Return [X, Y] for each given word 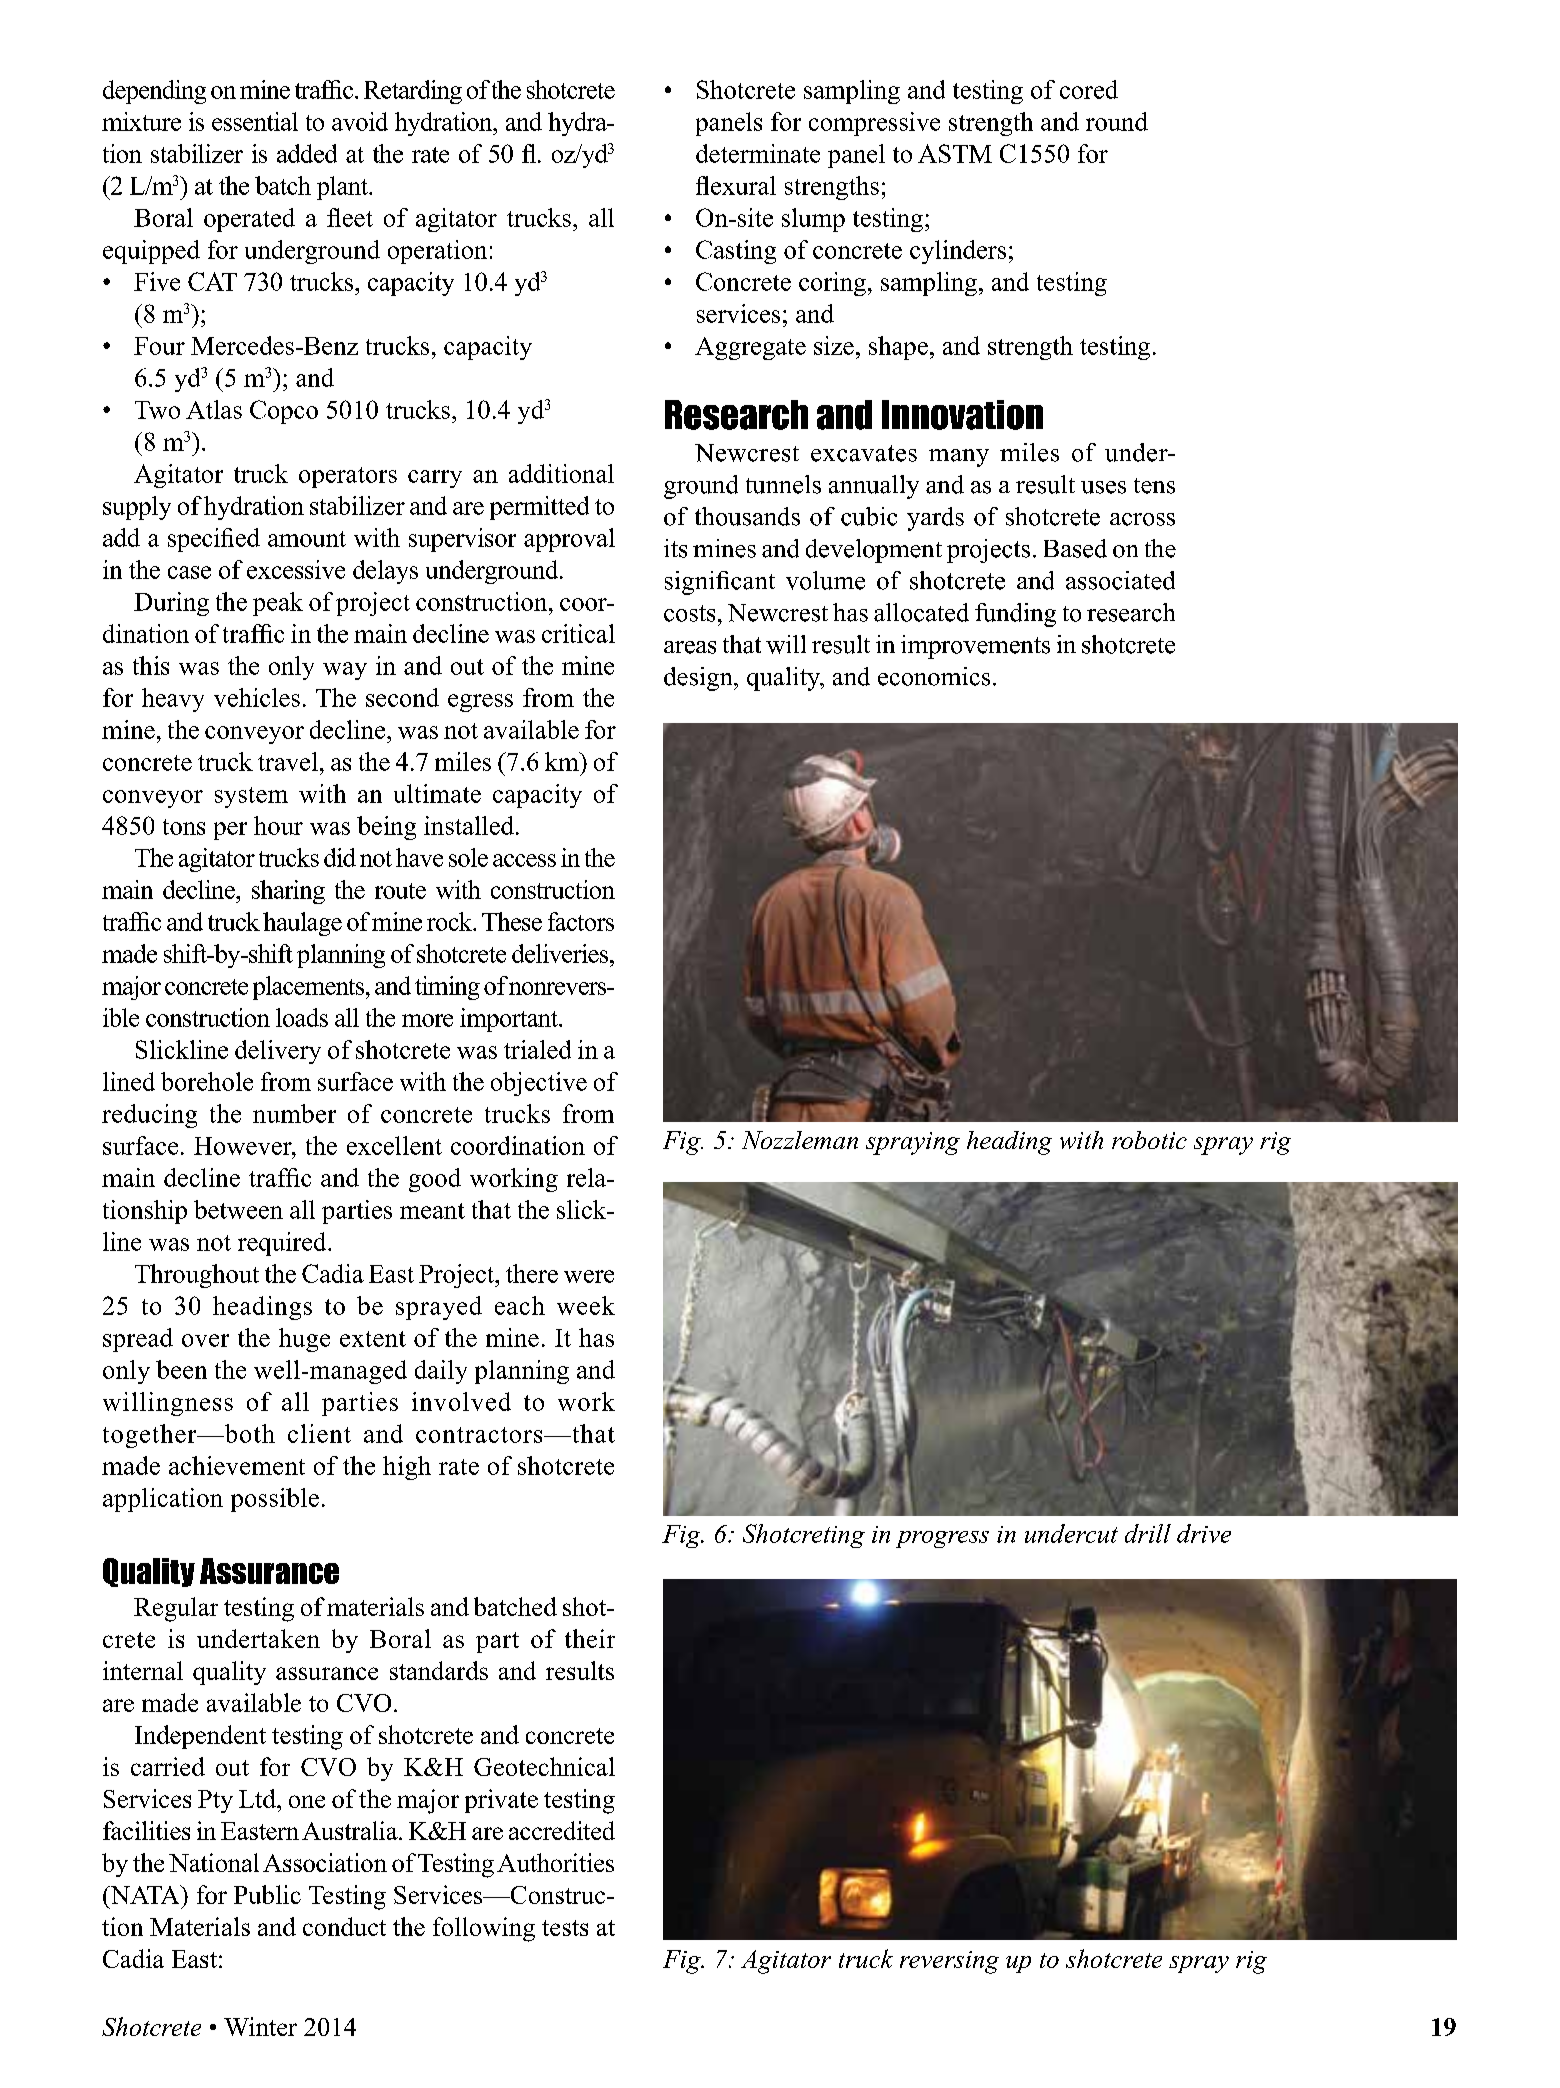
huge [304, 1340]
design [699, 679]
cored [1089, 89]
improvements [975, 647]
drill [1148, 1533]
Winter [260, 2026]
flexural [736, 185]
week [586, 1305]
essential [255, 121]
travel [288, 761]
